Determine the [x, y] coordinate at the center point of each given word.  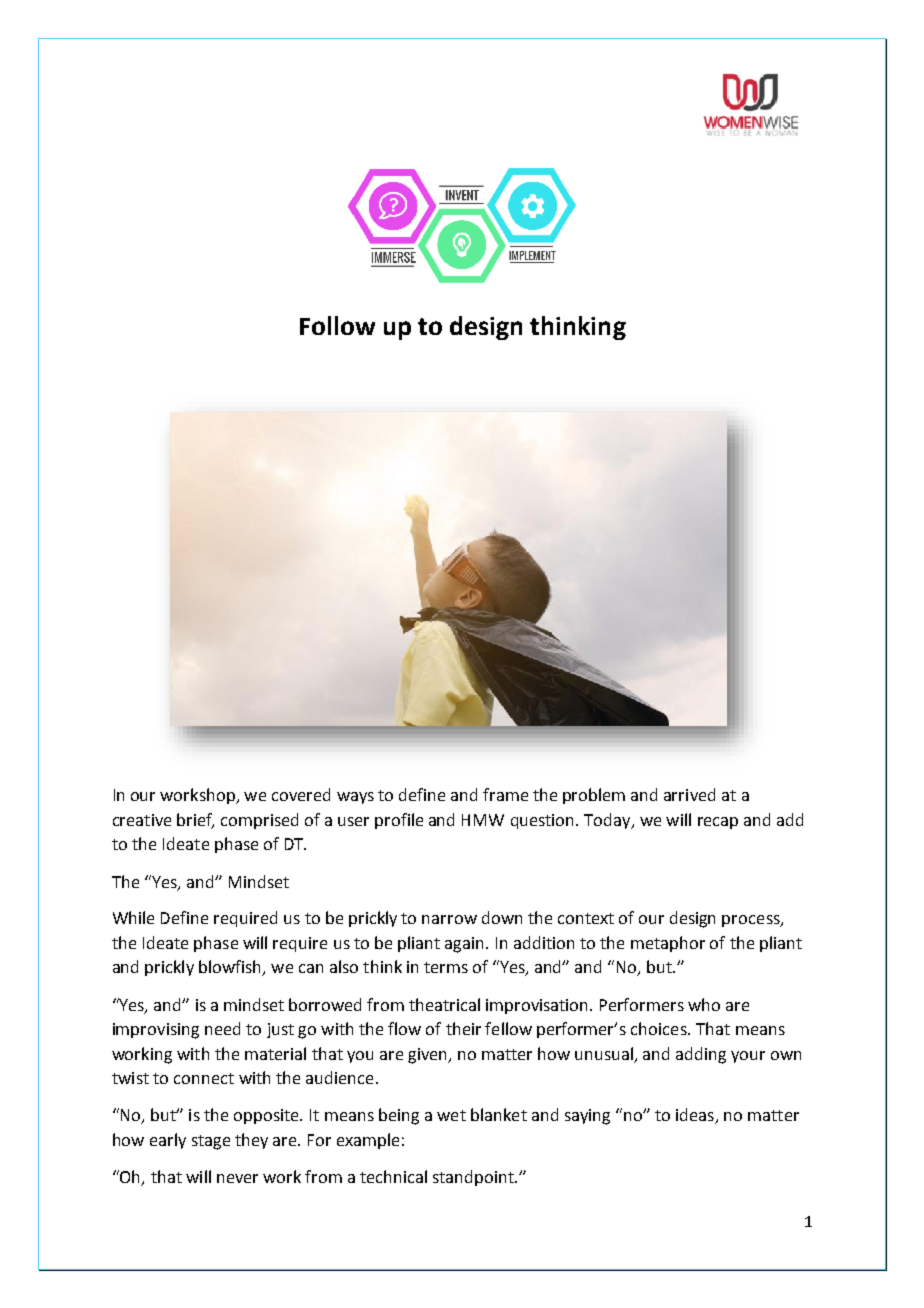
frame [505, 794]
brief [195, 820]
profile [399, 821]
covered [301, 794]
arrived [689, 794]
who [704, 1004]
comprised [259, 821]
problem [594, 796]
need [222, 1028]
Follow [337, 325]
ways [355, 798]
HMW [483, 820]
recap [718, 823]
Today [608, 821]
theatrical [444, 1004]
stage [211, 1142]
